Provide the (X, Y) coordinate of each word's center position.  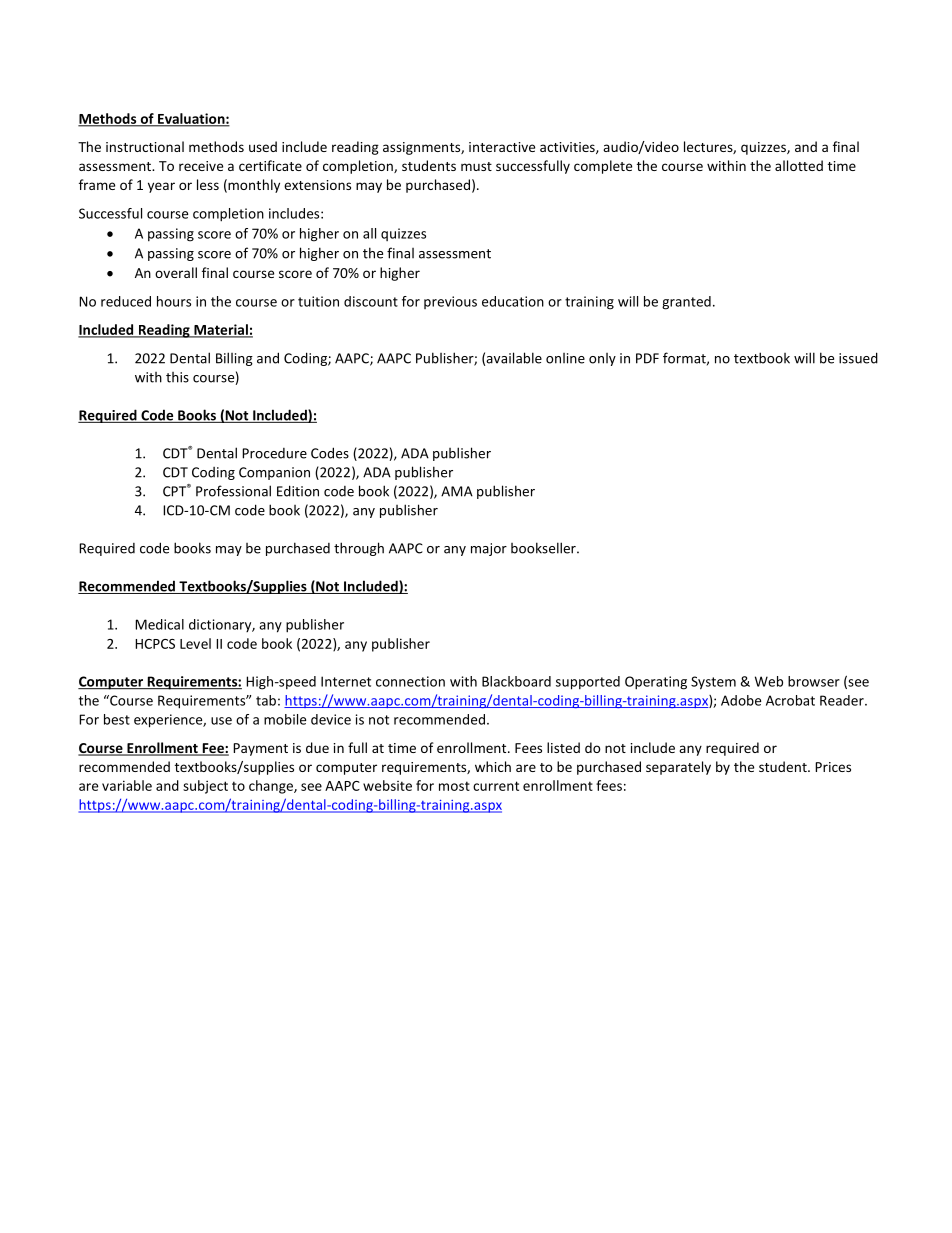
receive (201, 166)
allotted (799, 165)
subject (205, 787)
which (493, 766)
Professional (233, 491)
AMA (457, 491)
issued (858, 358)
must (476, 166)
